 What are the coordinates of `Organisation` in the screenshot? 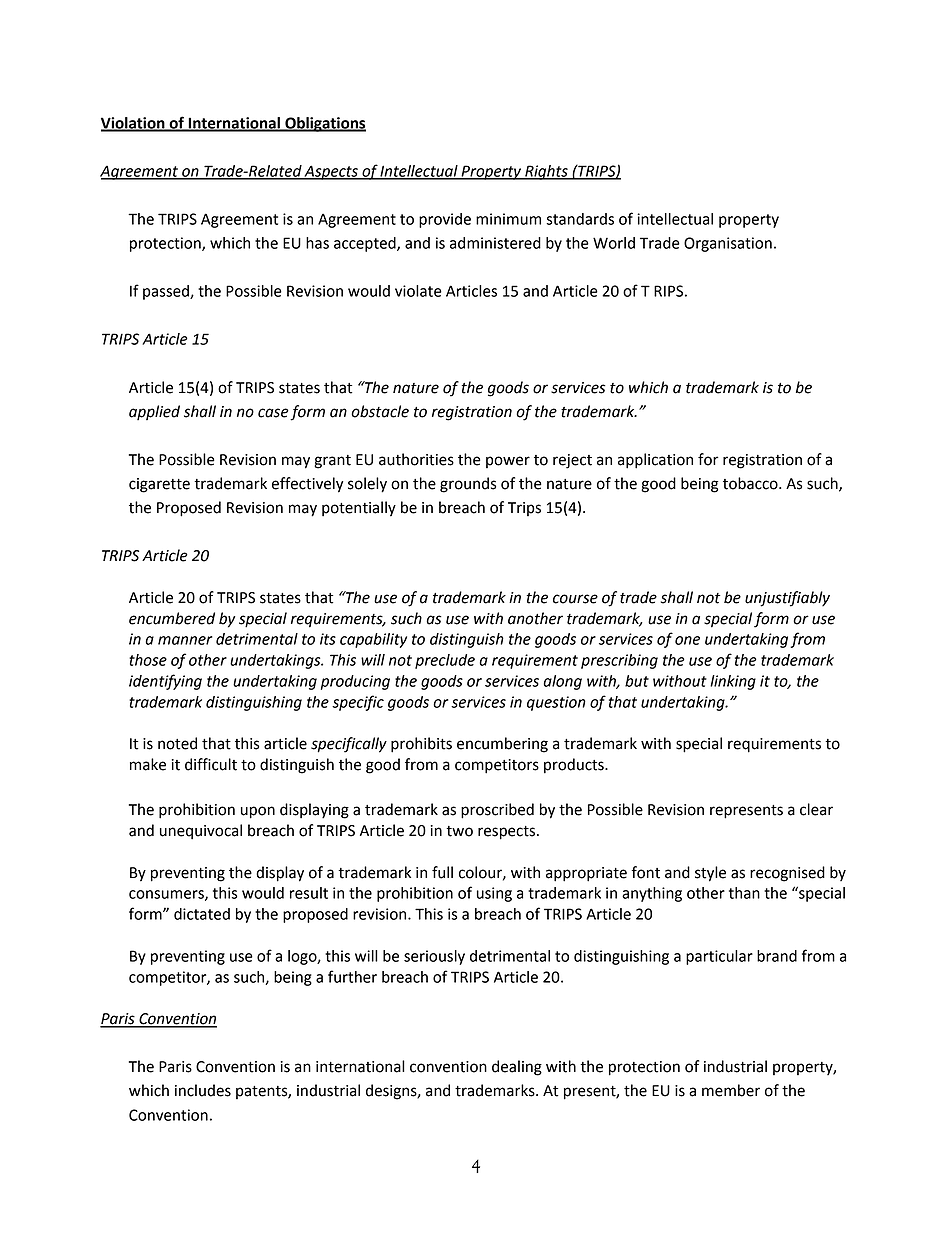 It's located at (728, 244).
